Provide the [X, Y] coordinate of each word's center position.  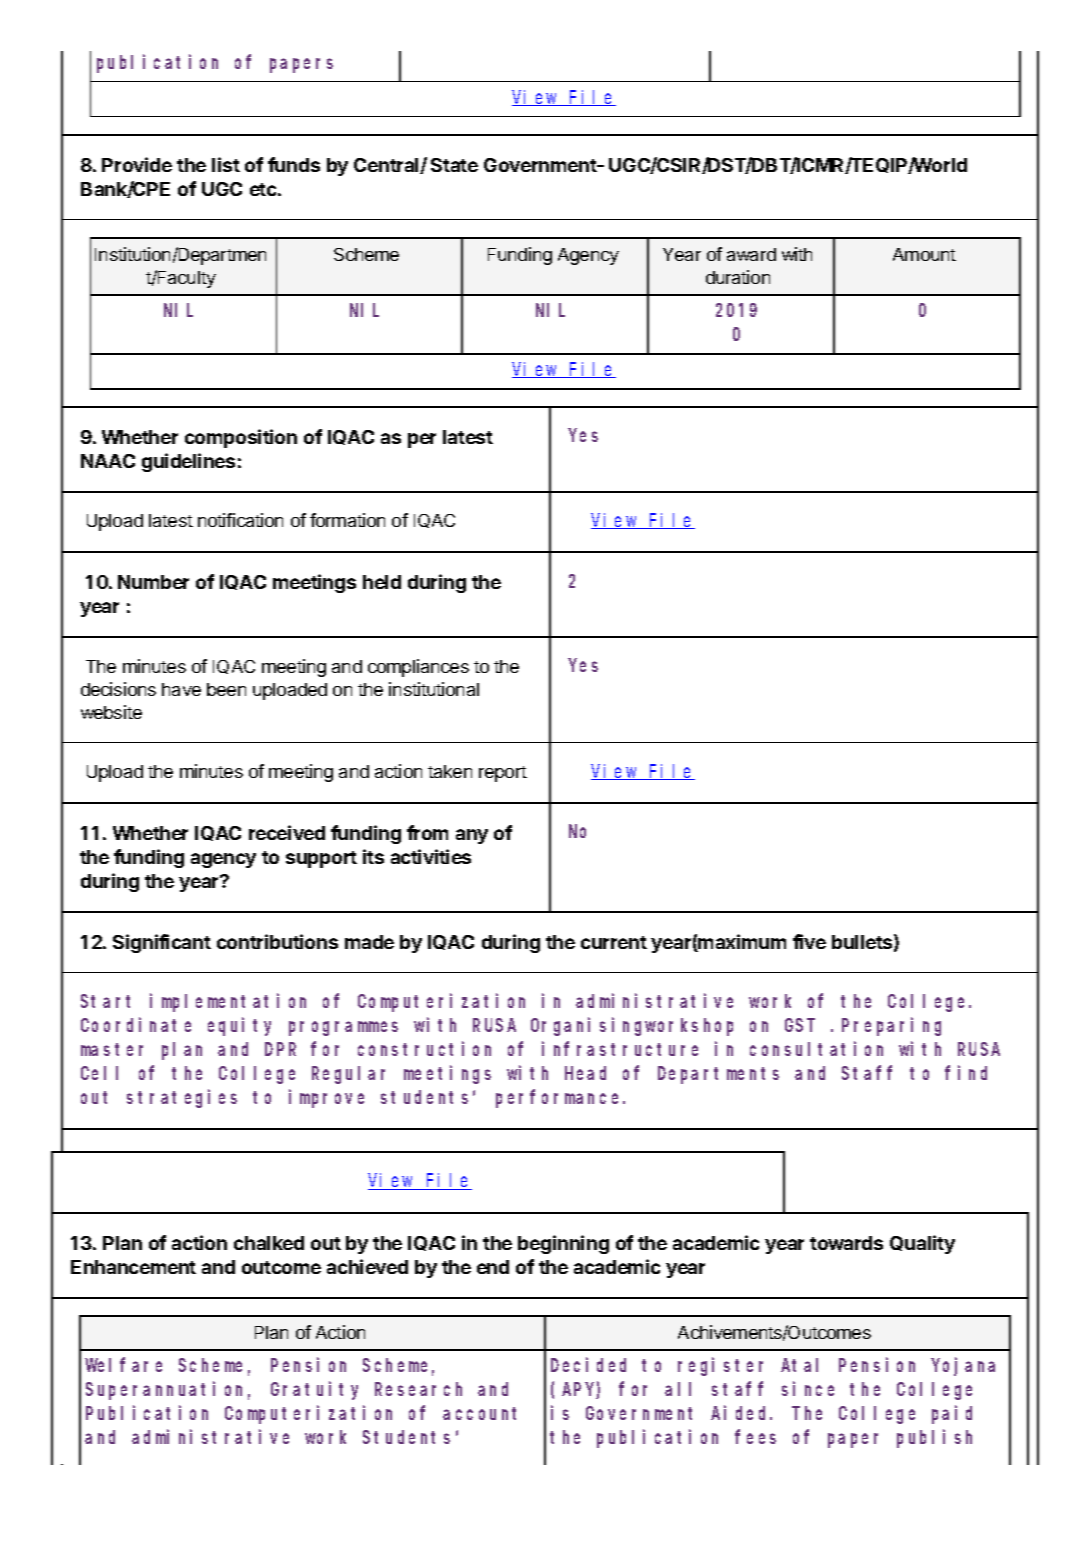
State [454, 165]
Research [418, 1389]
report [503, 774]
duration [738, 277]
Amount [924, 254]
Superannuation [168, 1391]
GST [800, 1025]
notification [240, 520]
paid [952, 1415]
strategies [182, 1098]
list [226, 164]
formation [347, 520]
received [287, 832]
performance [560, 1099]
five [809, 941]
